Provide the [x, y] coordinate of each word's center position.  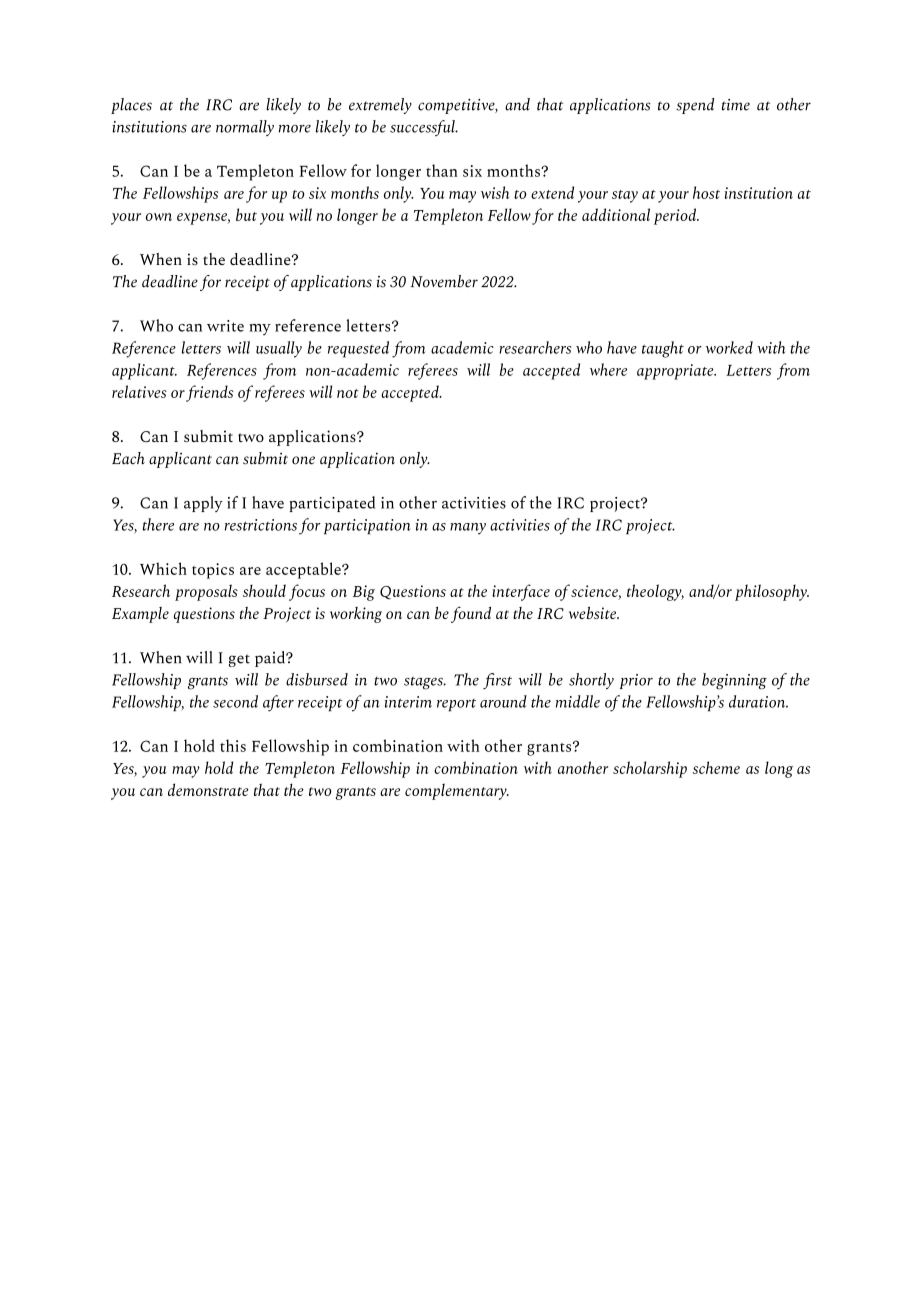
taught [663, 349]
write [225, 326]
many [468, 529]
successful [423, 128]
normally [245, 128]
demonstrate [208, 789]
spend [695, 106]
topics [213, 571]
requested [358, 349]
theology [655, 592]
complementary [457, 792]
